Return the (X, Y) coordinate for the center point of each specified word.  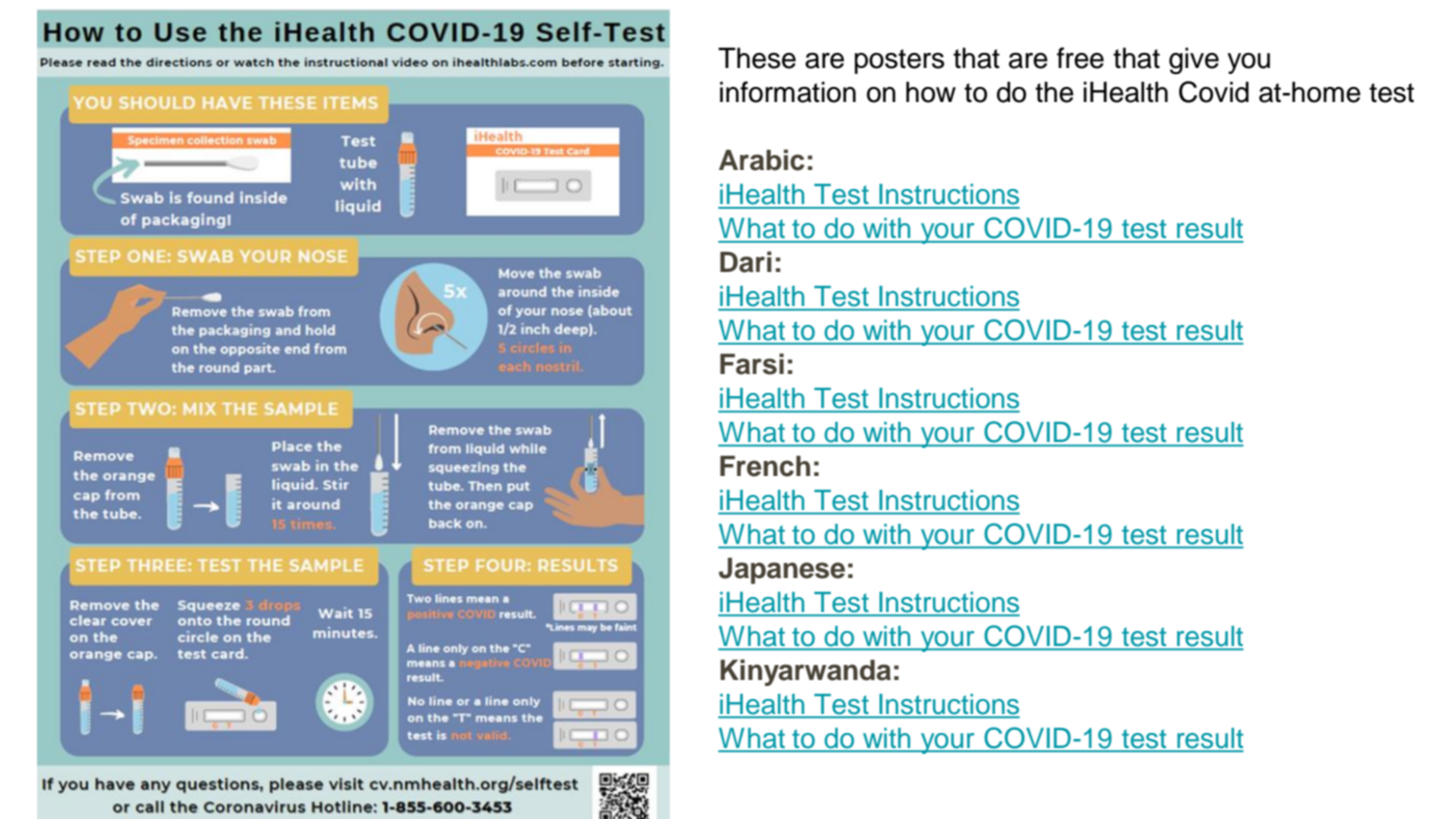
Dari (746, 262)
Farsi (752, 364)
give (1194, 61)
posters (899, 61)
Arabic (762, 160)
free (1080, 58)
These (757, 58)
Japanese (782, 570)
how (931, 92)
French (765, 466)
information (788, 92)
